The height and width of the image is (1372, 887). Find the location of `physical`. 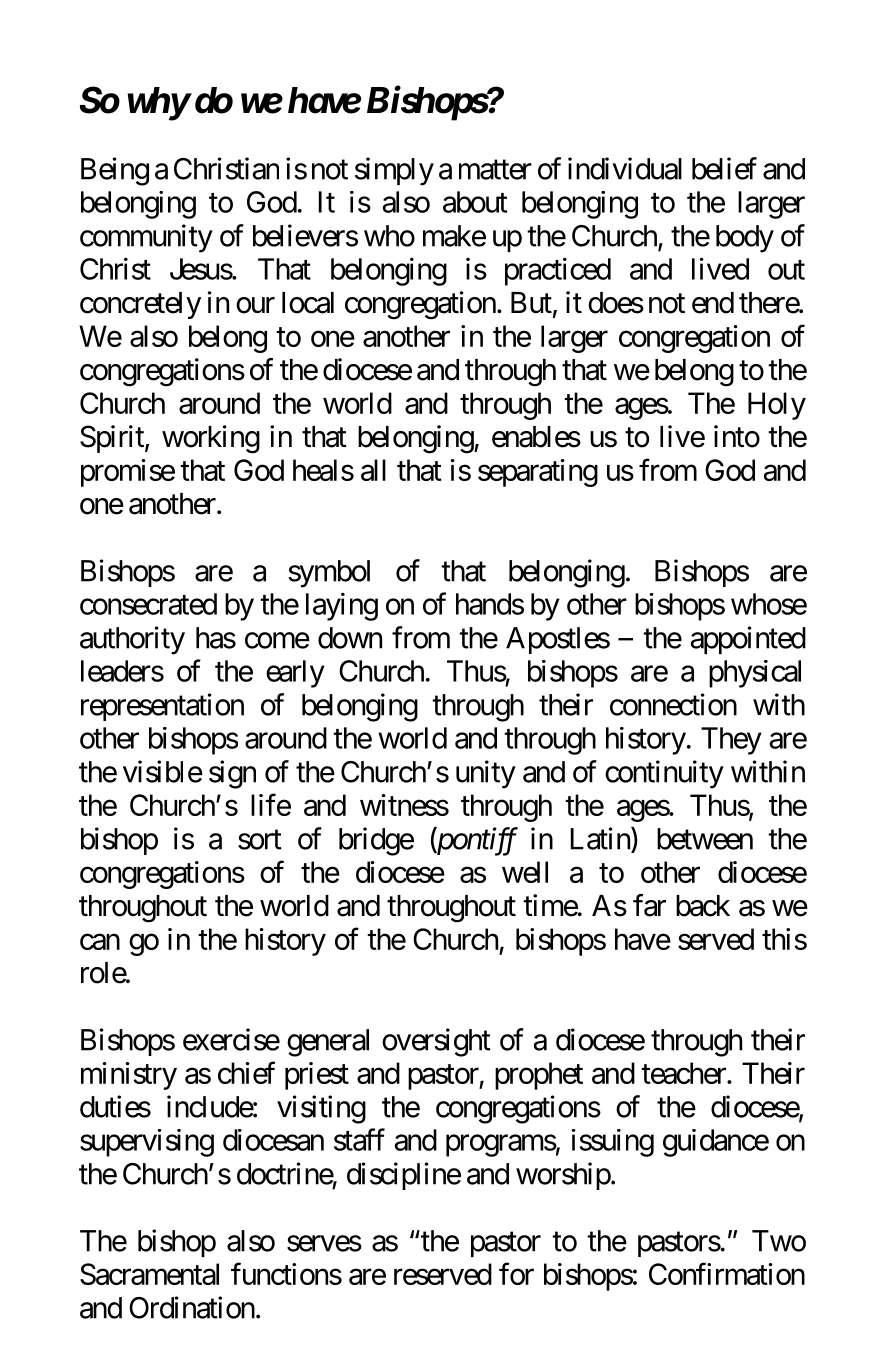

physical is located at coordinates (755, 674).
